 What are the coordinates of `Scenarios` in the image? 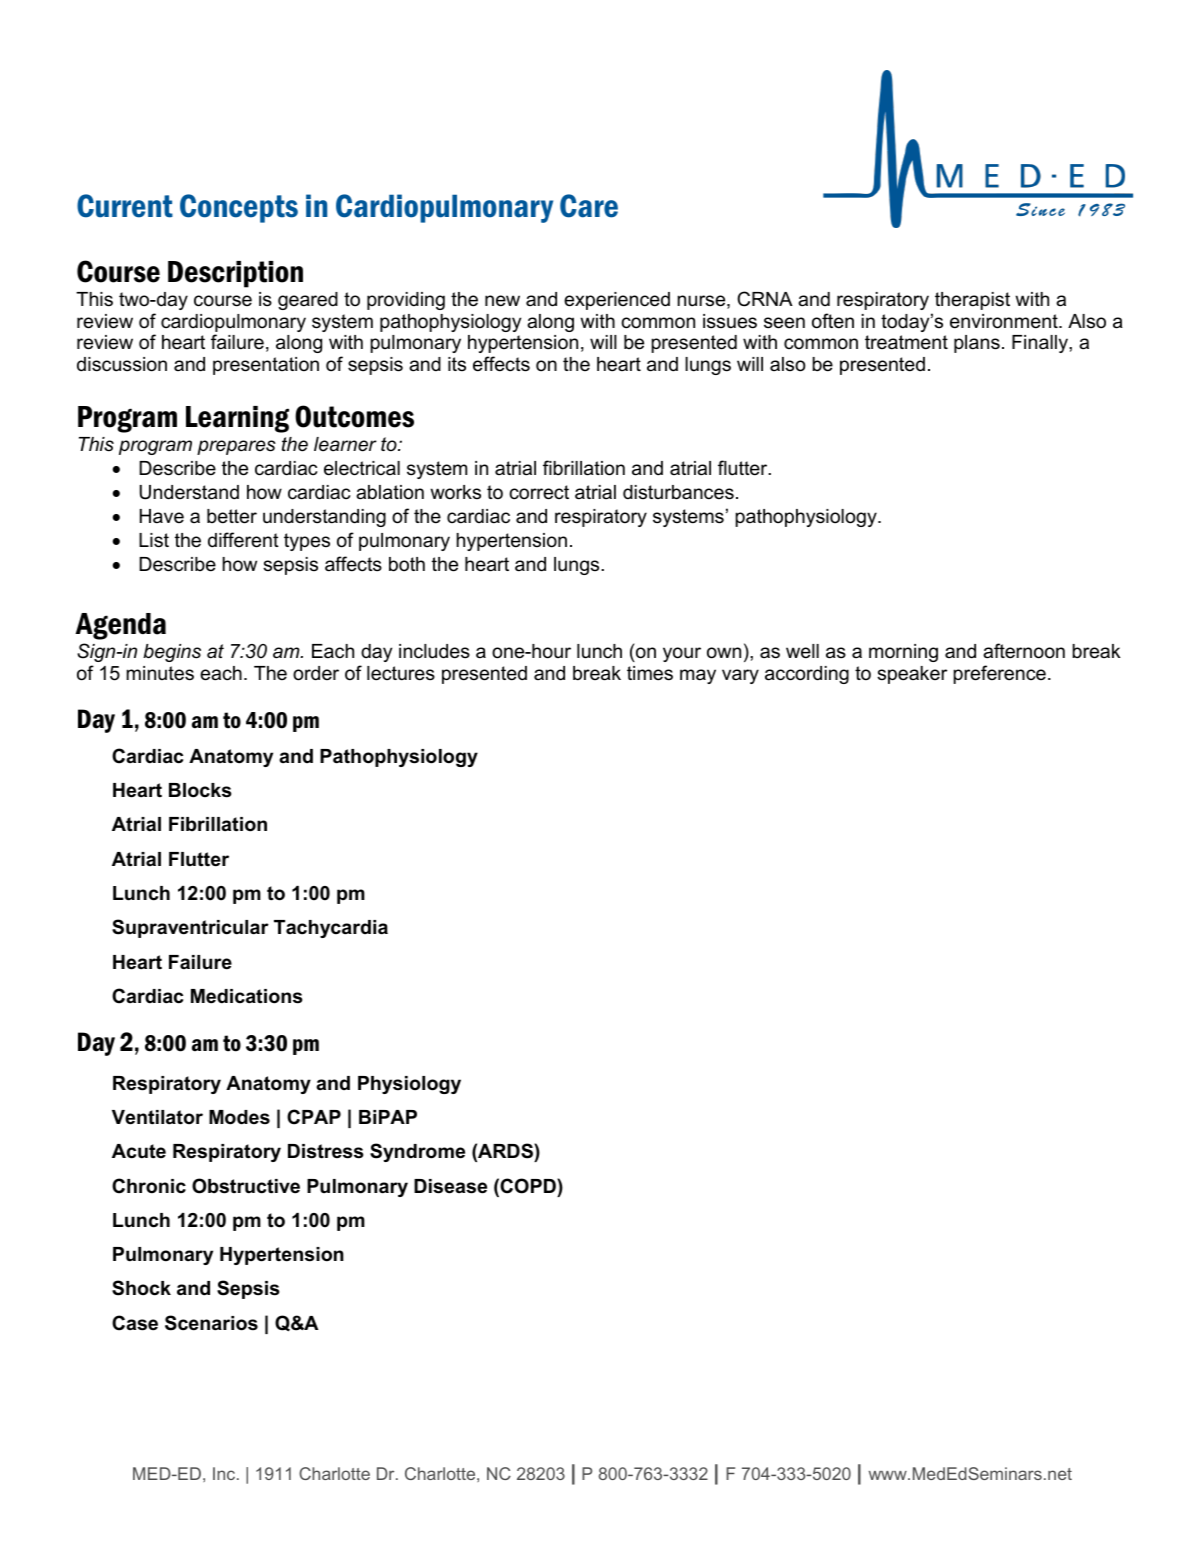 It's located at (211, 1323).
